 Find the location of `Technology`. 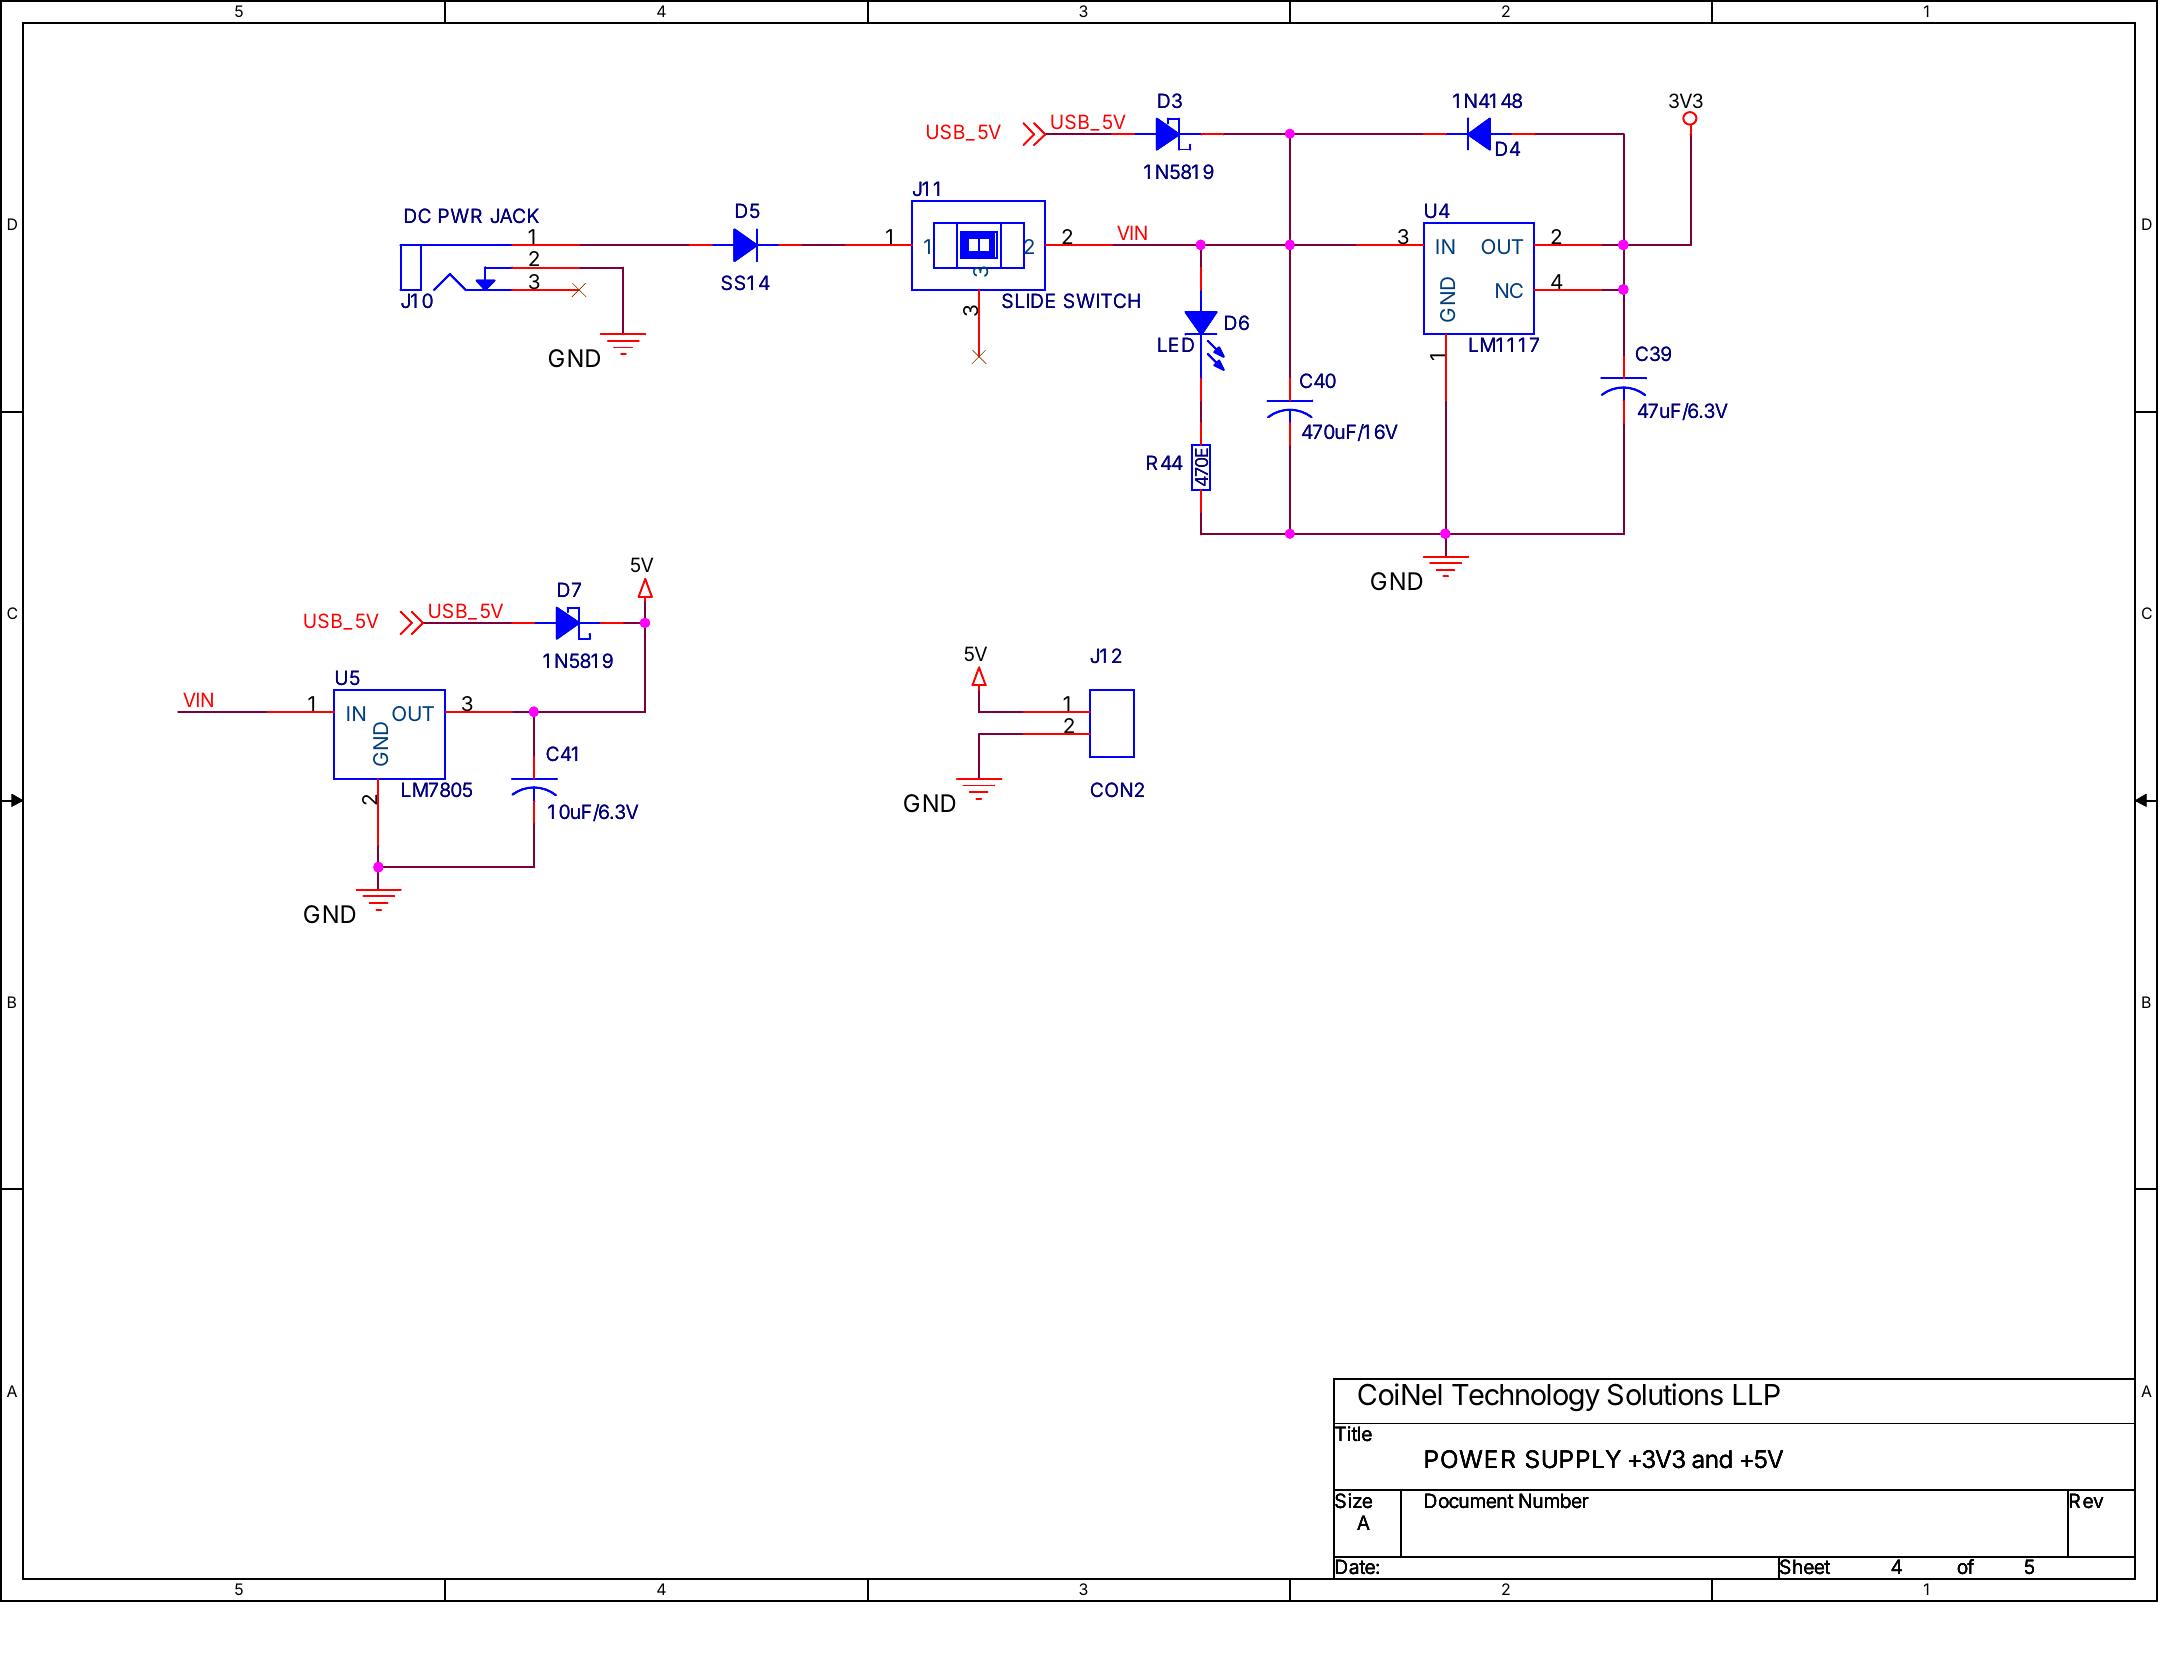

Technology is located at coordinates (1526, 1398).
